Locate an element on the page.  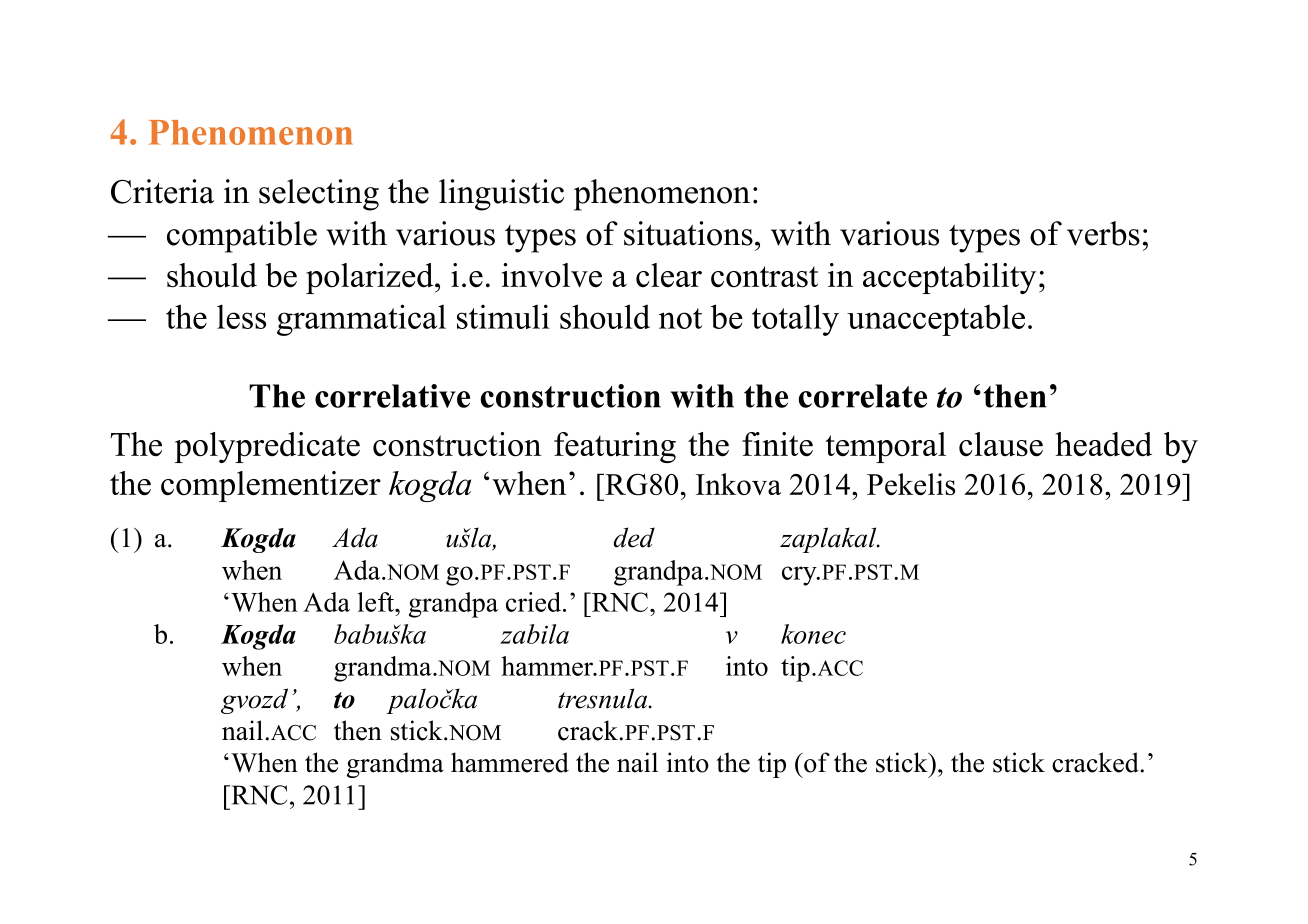
clause is located at coordinates (1001, 444).
